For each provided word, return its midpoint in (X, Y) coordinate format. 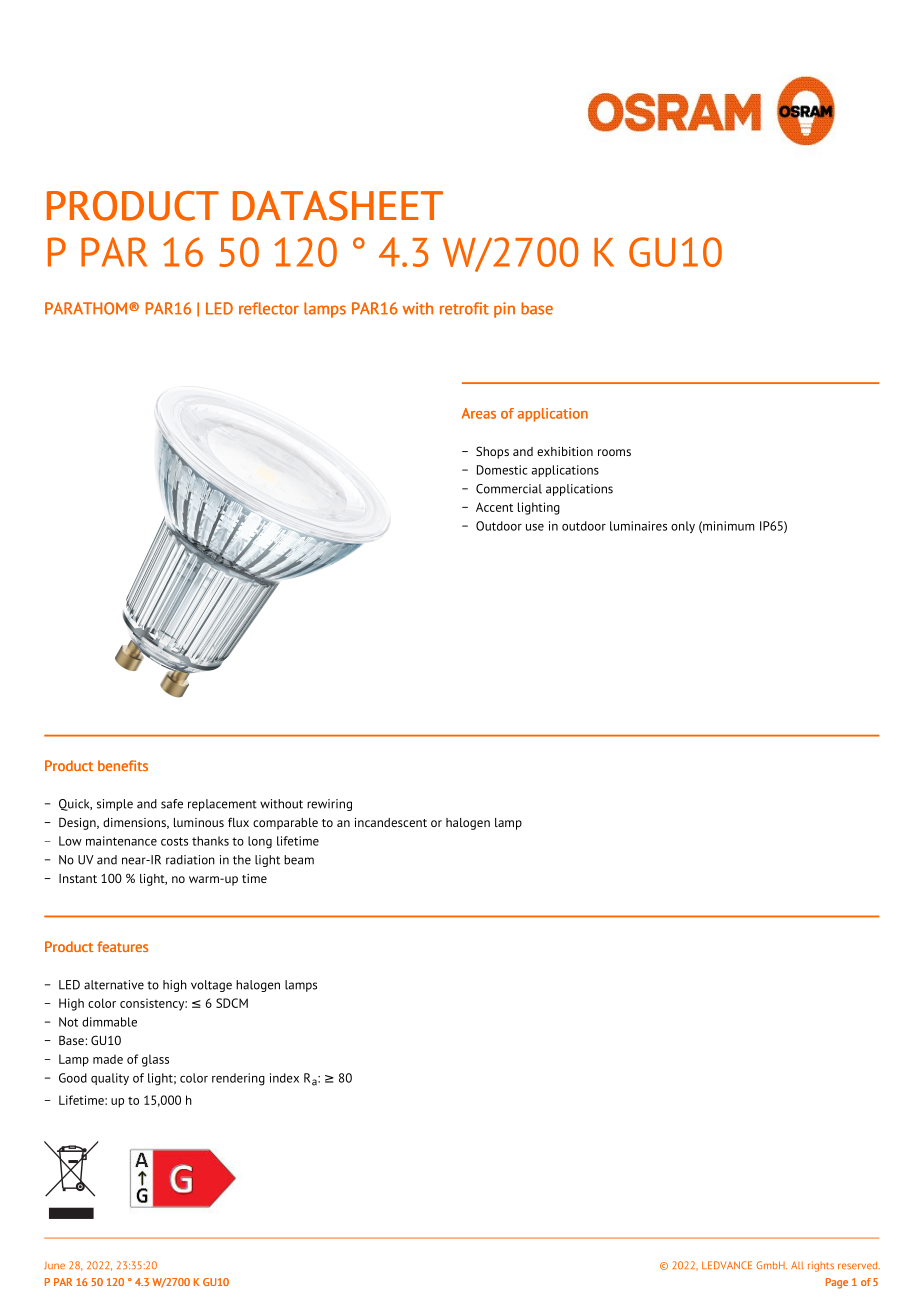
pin (504, 310)
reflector (269, 308)
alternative (114, 985)
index (284, 1078)
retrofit (464, 308)
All (797, 1265)
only (683, 527)
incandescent (391, 822)
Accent (494, 507)
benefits (123, 765)
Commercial (509, 489)
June (54, 1265)
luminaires (638, 526)
